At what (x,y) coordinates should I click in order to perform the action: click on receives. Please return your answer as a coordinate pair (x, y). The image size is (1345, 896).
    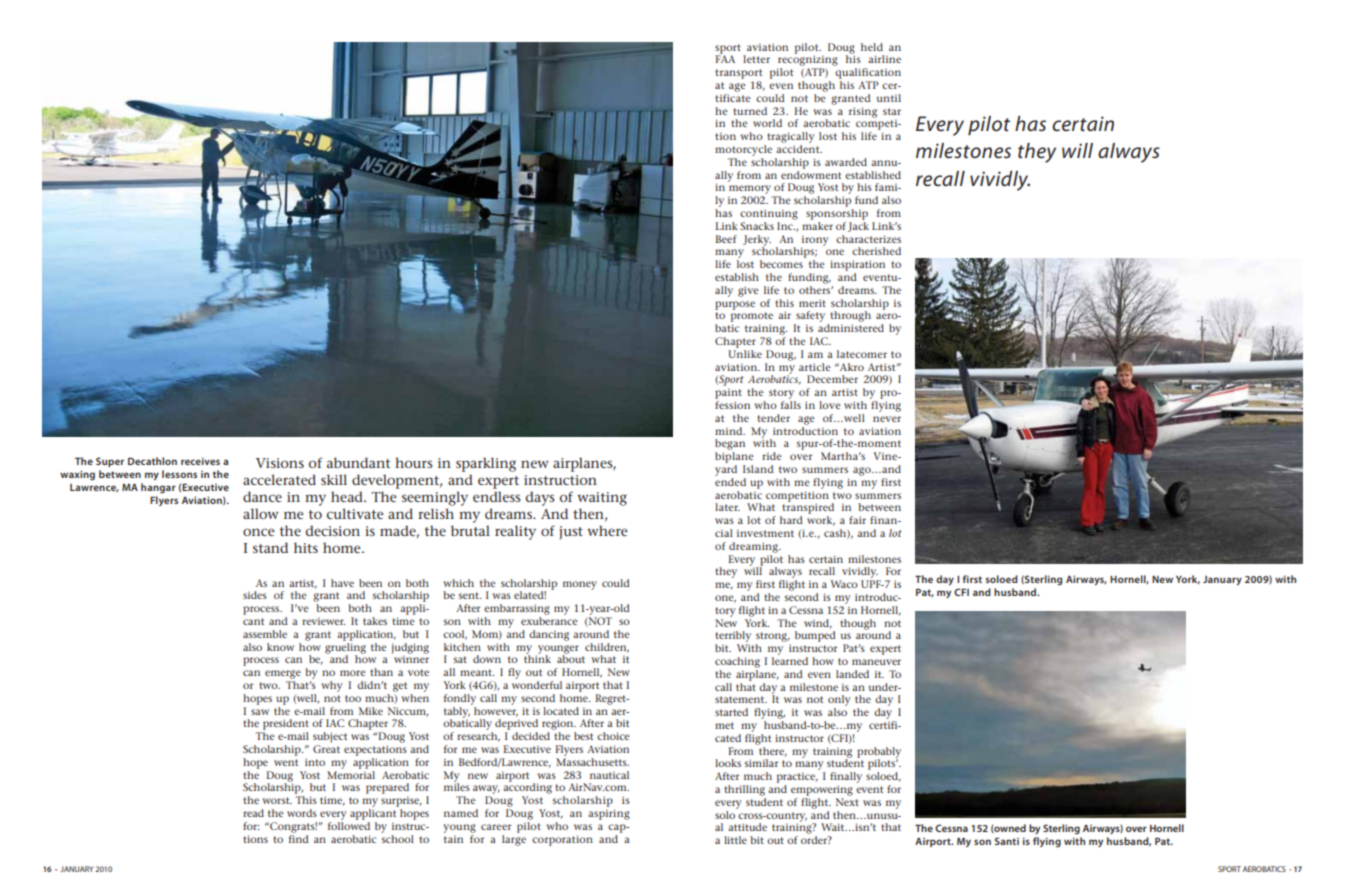
    Looking at the image, I should click on (200, 461).
